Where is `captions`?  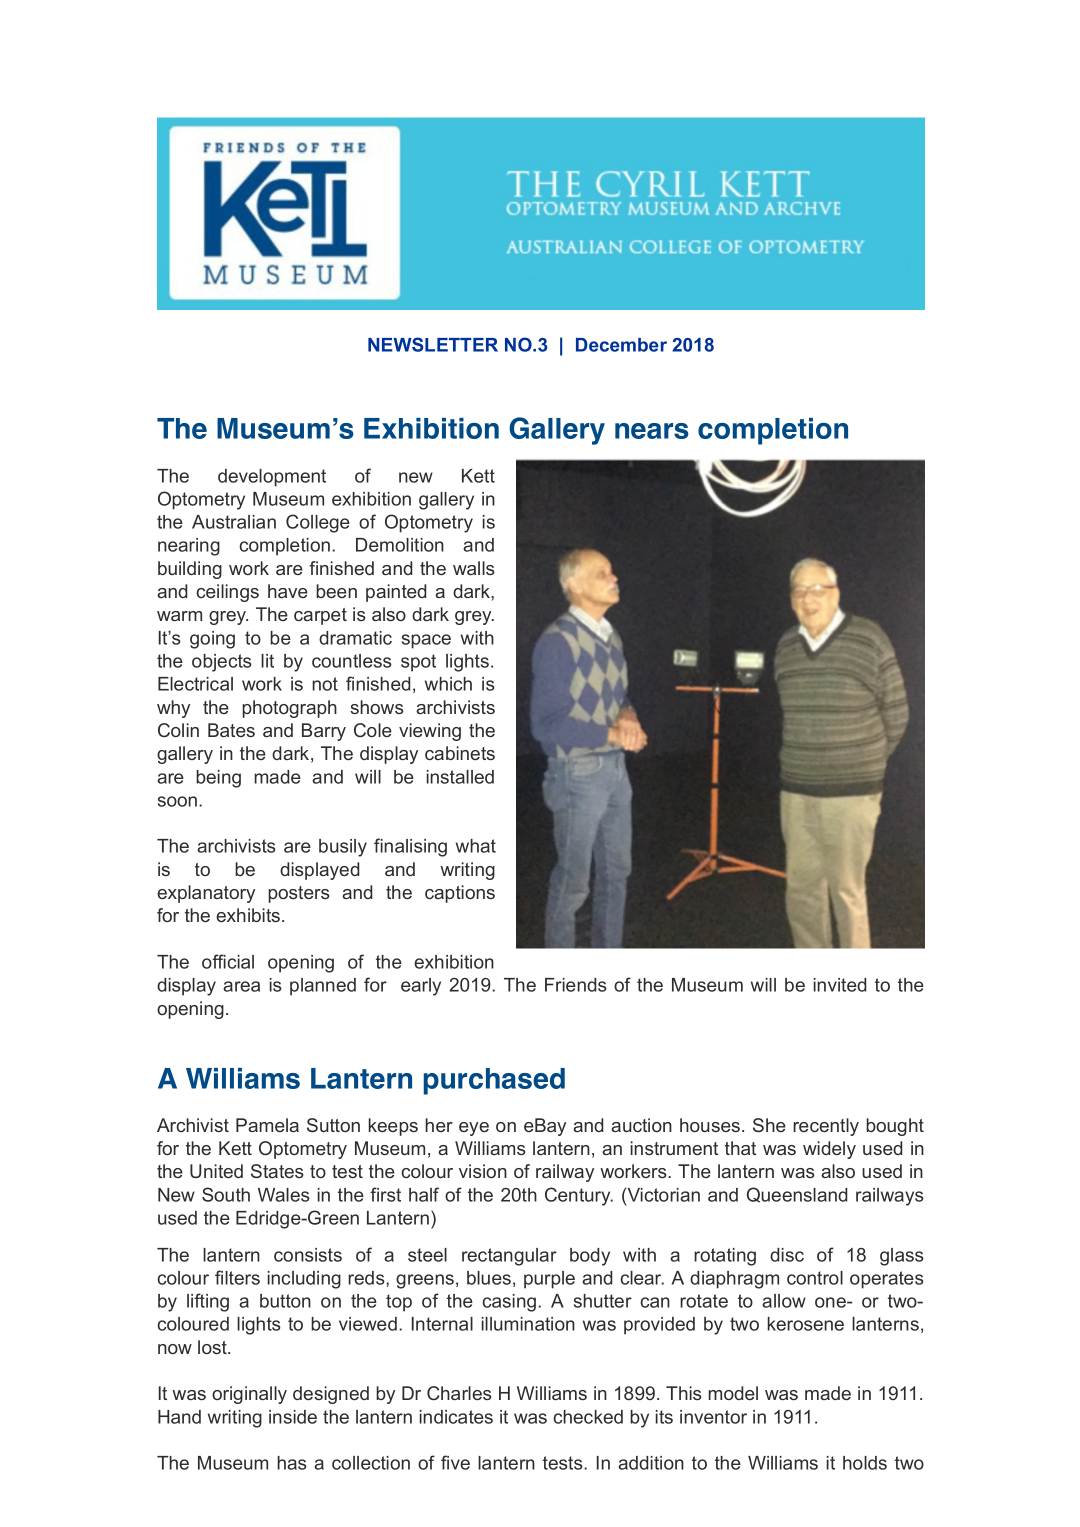 captions is located at coordinates (460, 894).
